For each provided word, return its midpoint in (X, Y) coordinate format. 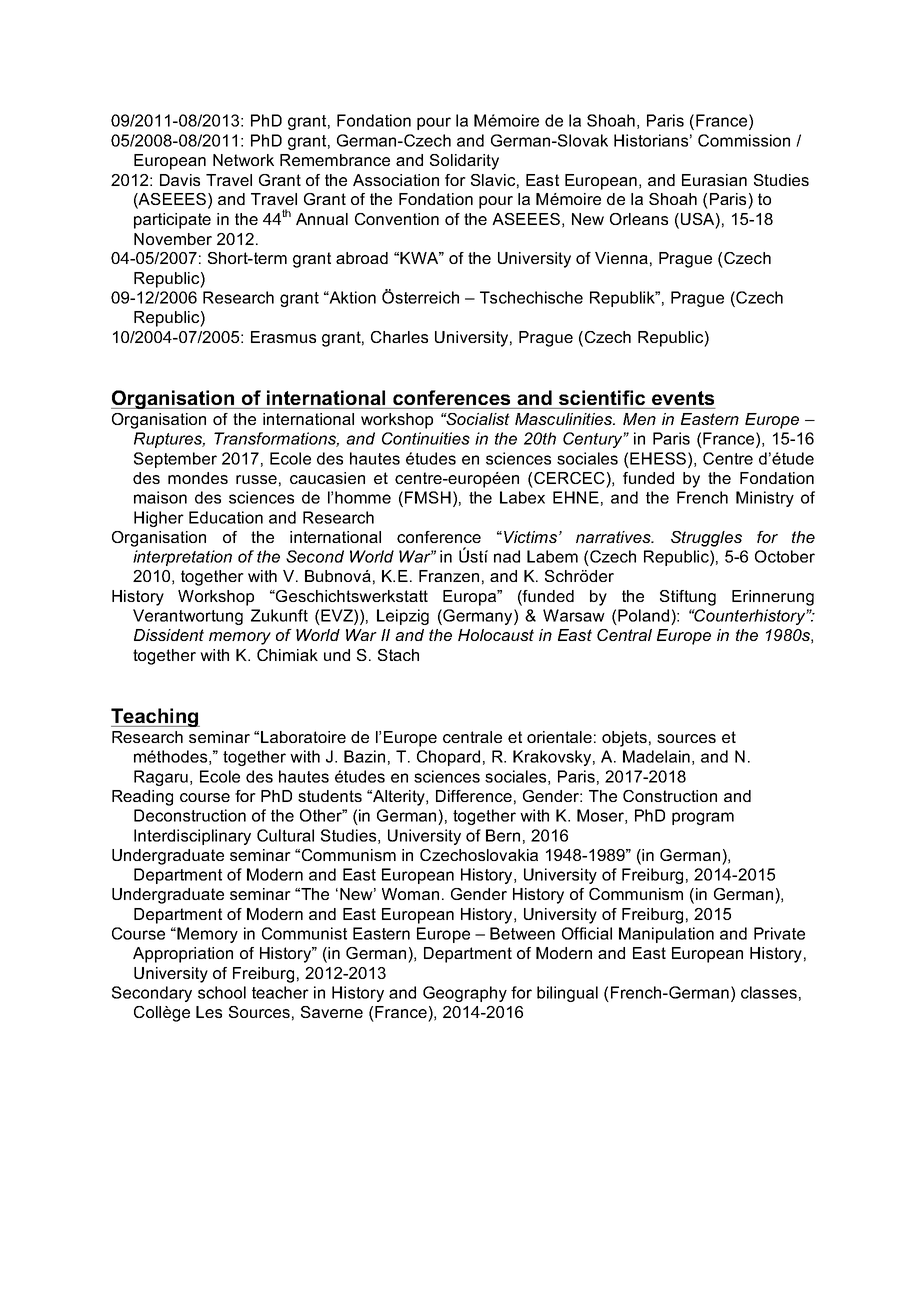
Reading (142, 798)
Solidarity (464, 162)
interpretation (182, 558)
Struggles (706, 539)
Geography (465, 994)
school (222, 992)
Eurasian (714, 180)
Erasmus (283, 337)
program (703, 818)
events (683, 398)
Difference (474, 796)
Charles (399, 337)
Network (243, 160)
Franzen (449, 576)
